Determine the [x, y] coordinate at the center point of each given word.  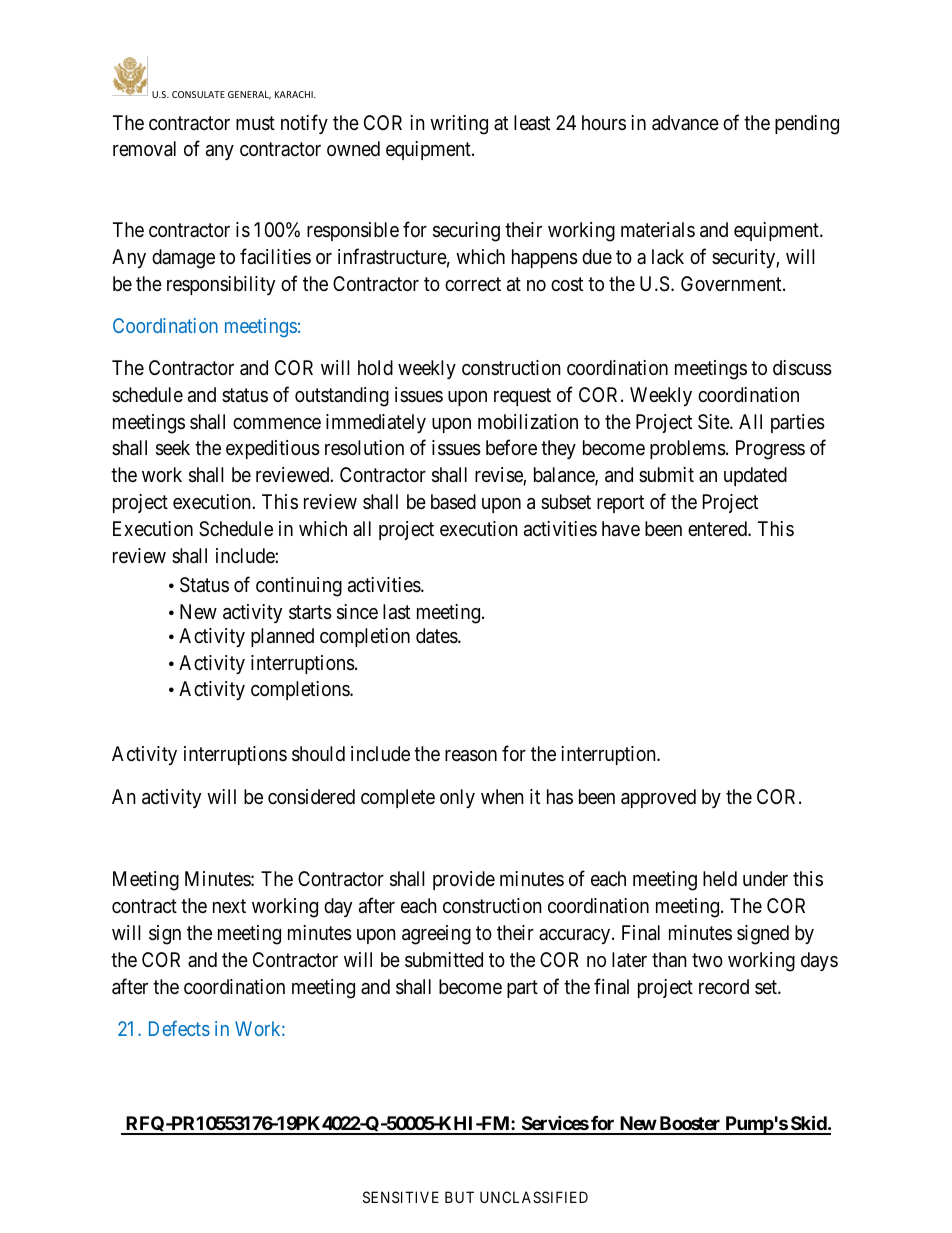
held [720, 878]
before [511, 447]
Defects [179, 1028]
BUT [459, 1197]
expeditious [273, 449]
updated [755, 476]
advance [685, 123]
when [502, 796]
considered [311, 797]
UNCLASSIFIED [534, 1197]
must [255, 124]
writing [459, 125]
